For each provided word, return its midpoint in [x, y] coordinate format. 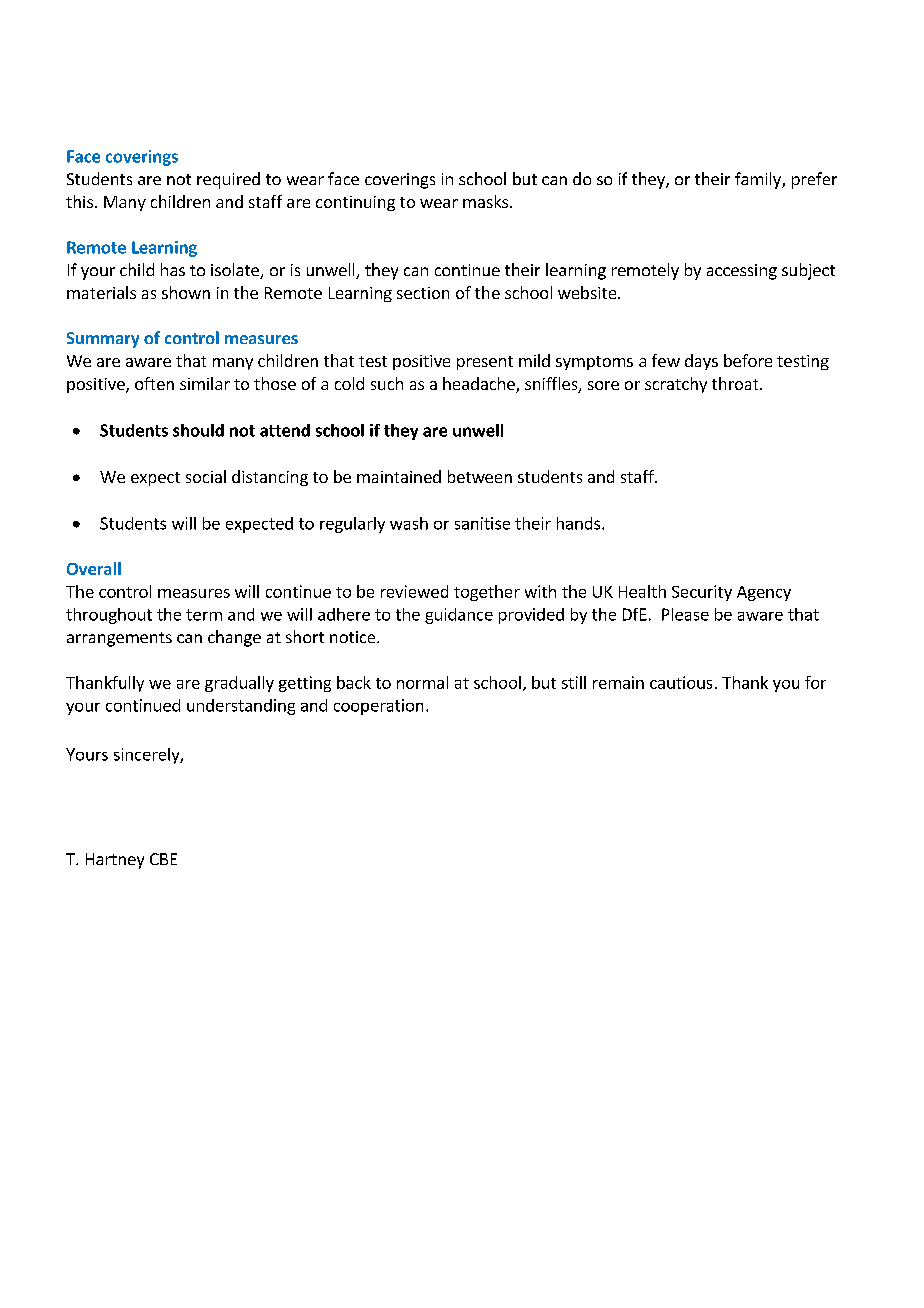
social [206, 476]
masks [487, 201]
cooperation [378, 707]
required [228, 180]
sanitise [482, 523]
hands [580, 523]
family [759, 180]
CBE [163, 859]
